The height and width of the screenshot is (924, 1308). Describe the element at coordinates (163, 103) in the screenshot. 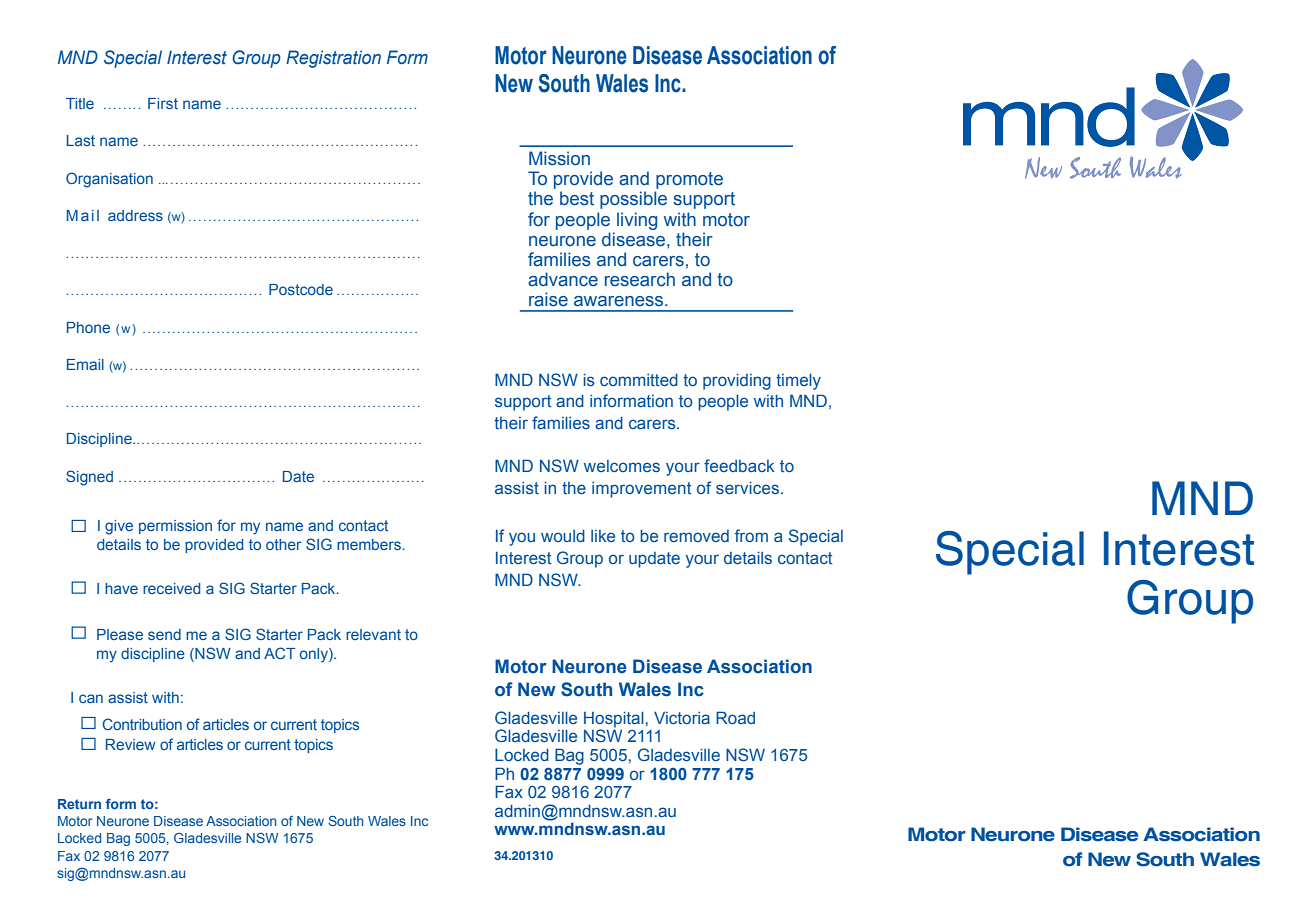

I see `First` at that location.
